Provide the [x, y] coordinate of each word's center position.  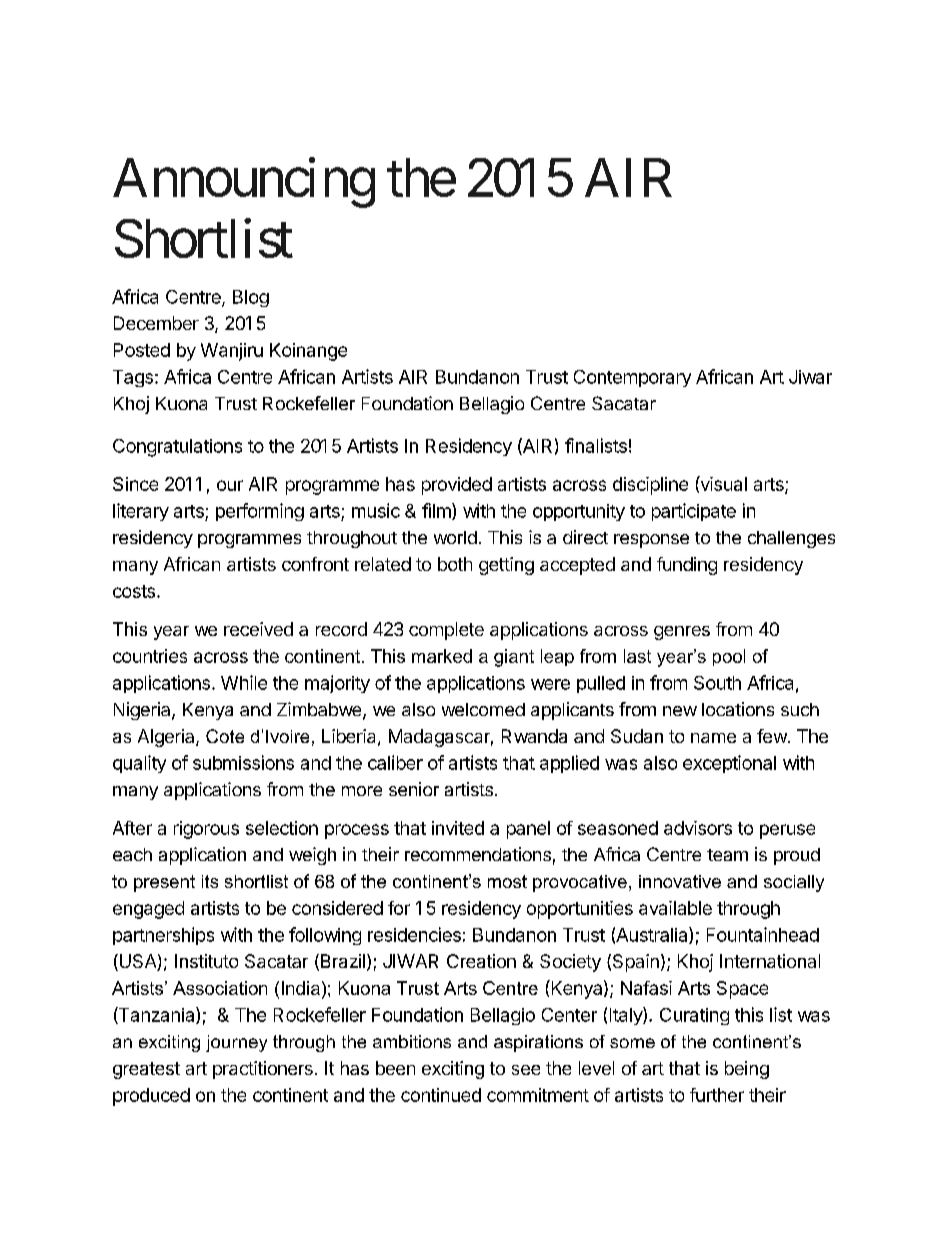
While [244, 682]
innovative [680, 881]
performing [260, 512]
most [507, 881]
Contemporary [632, 378]
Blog [251, 298]
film [437, 511]
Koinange [308, 352]
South [717, 683]
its [210, 881]
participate [694, 512]
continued [441, 1095]
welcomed [483, 709]
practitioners [263, 1070]
